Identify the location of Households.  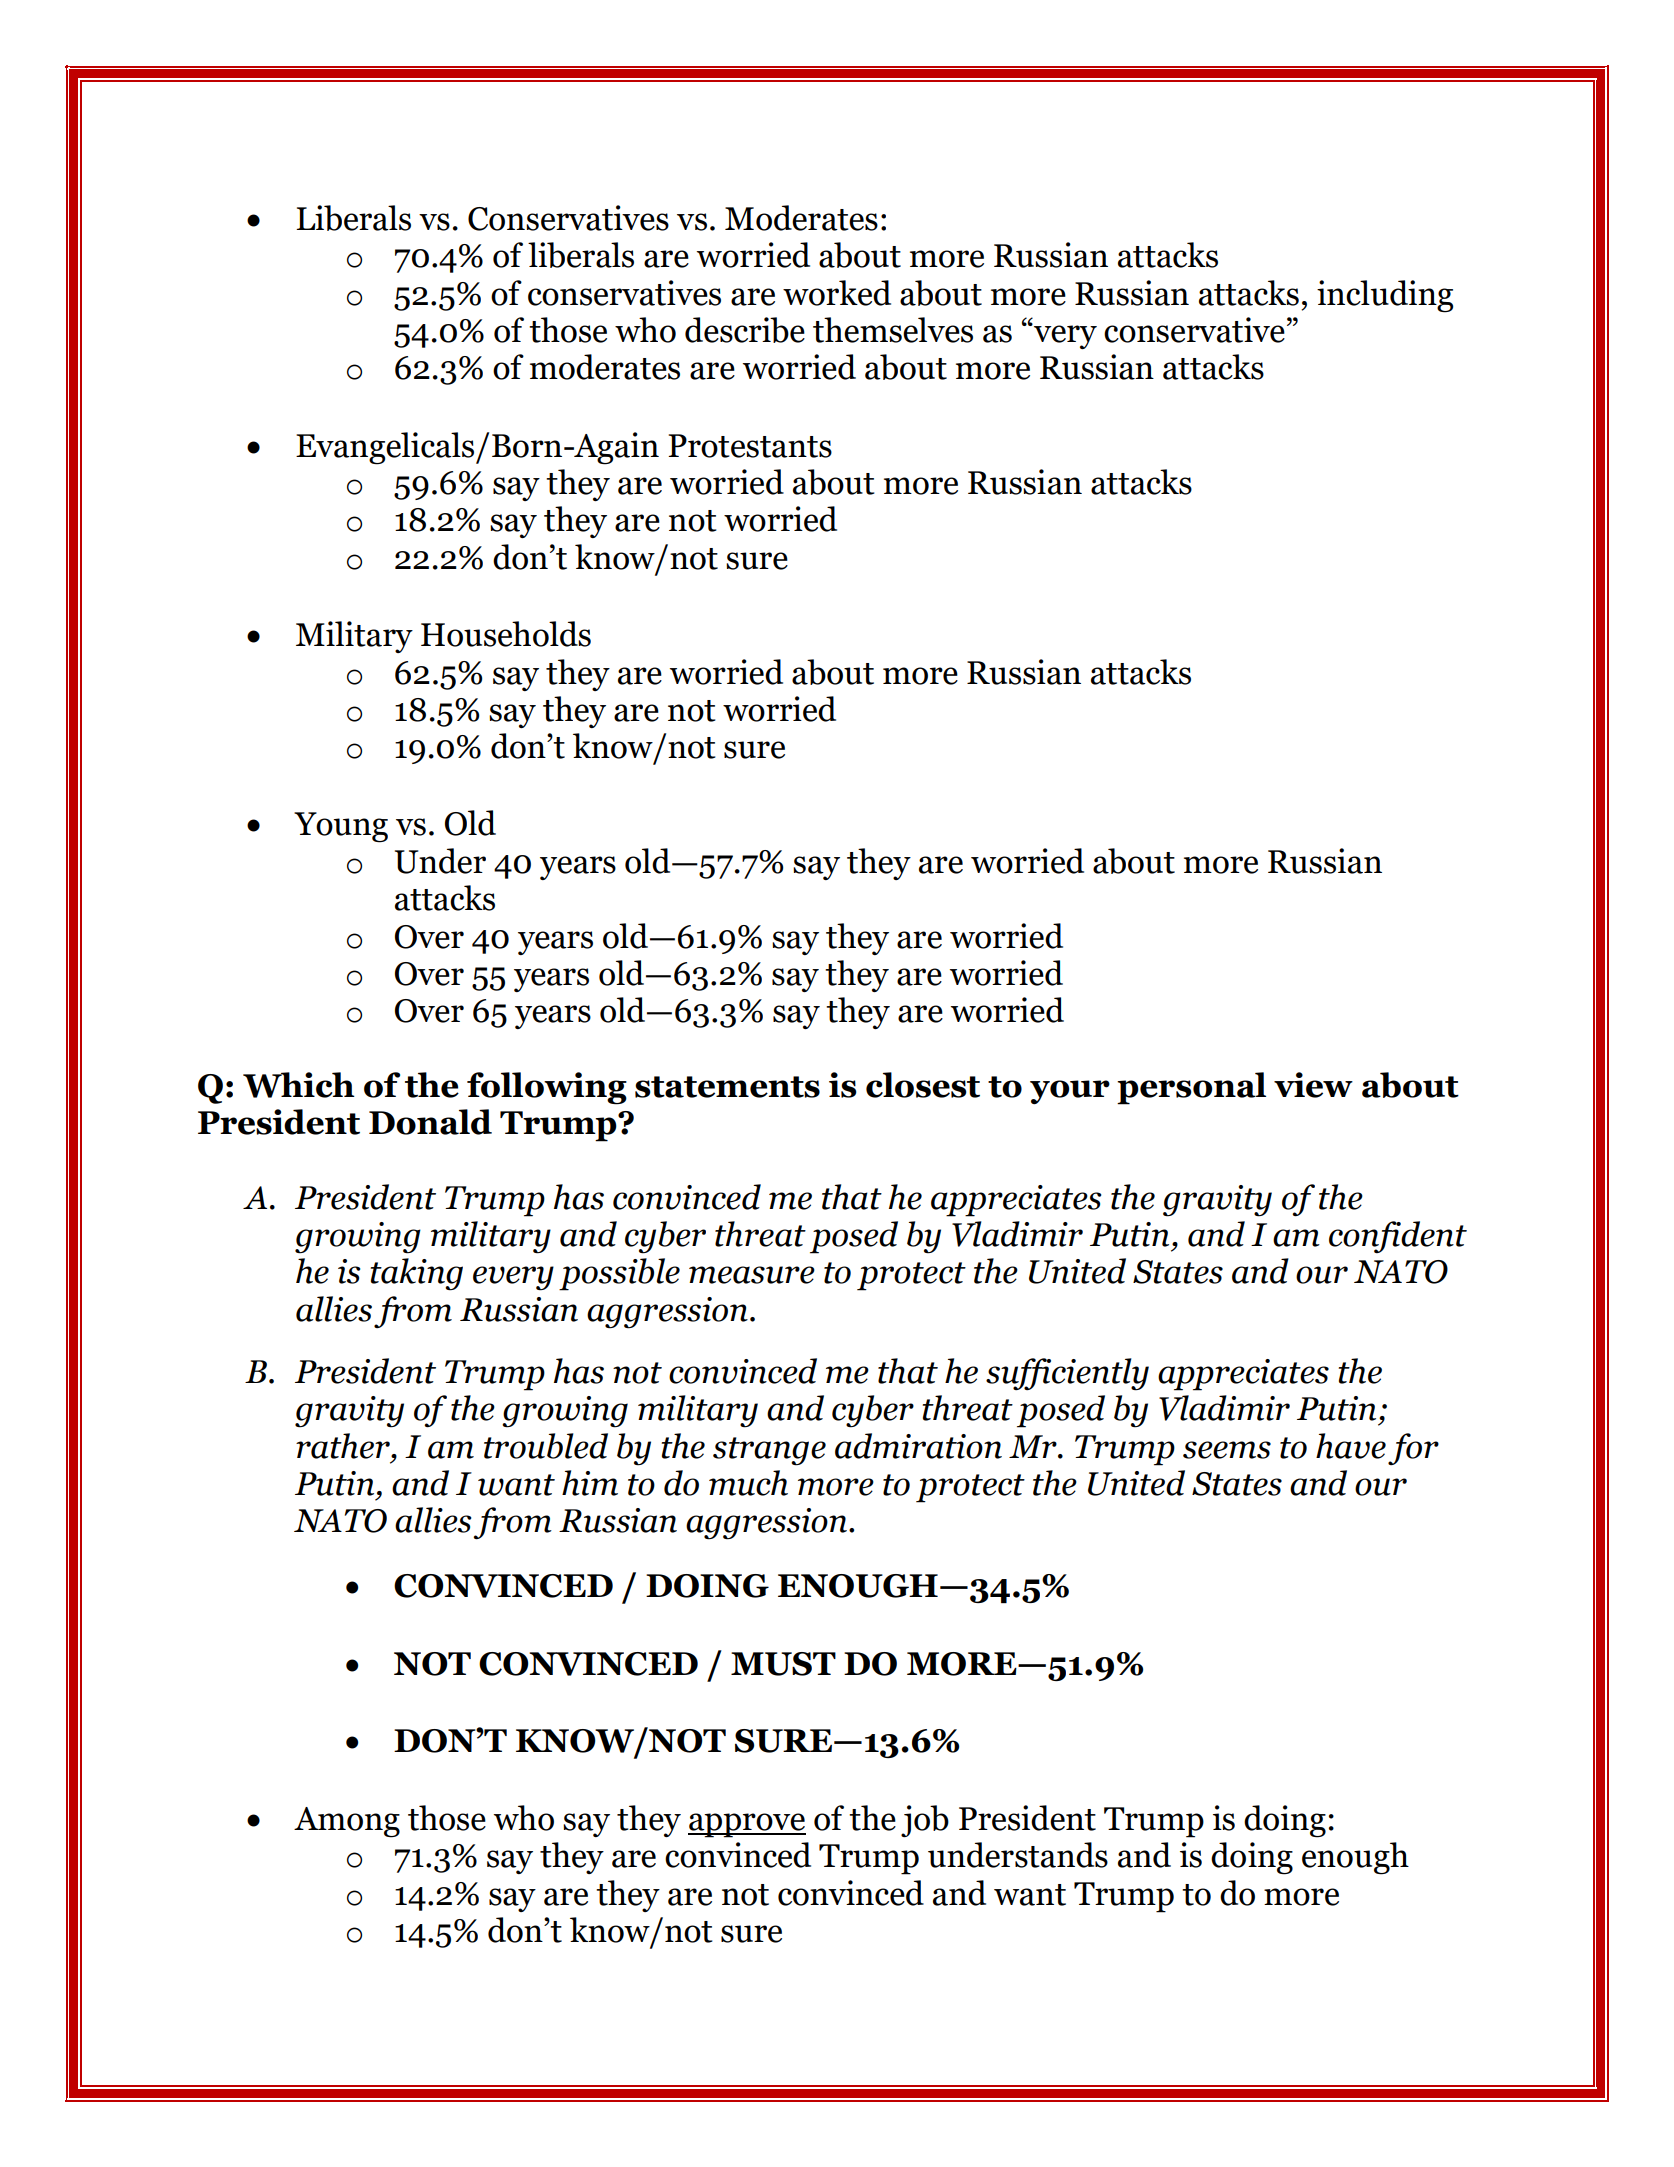
(506, 634).
